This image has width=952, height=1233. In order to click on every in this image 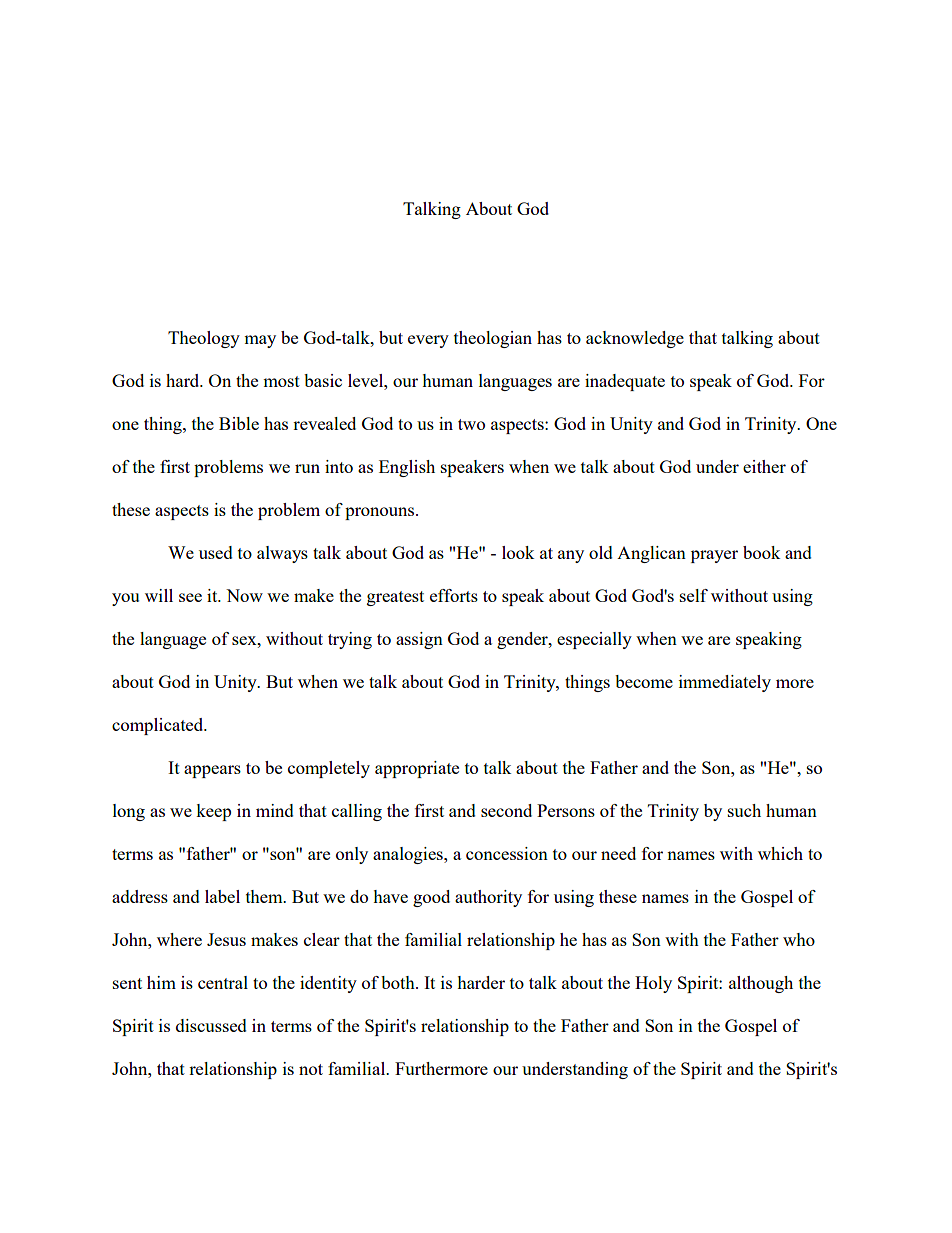, I will do `click(428, 341)`.
